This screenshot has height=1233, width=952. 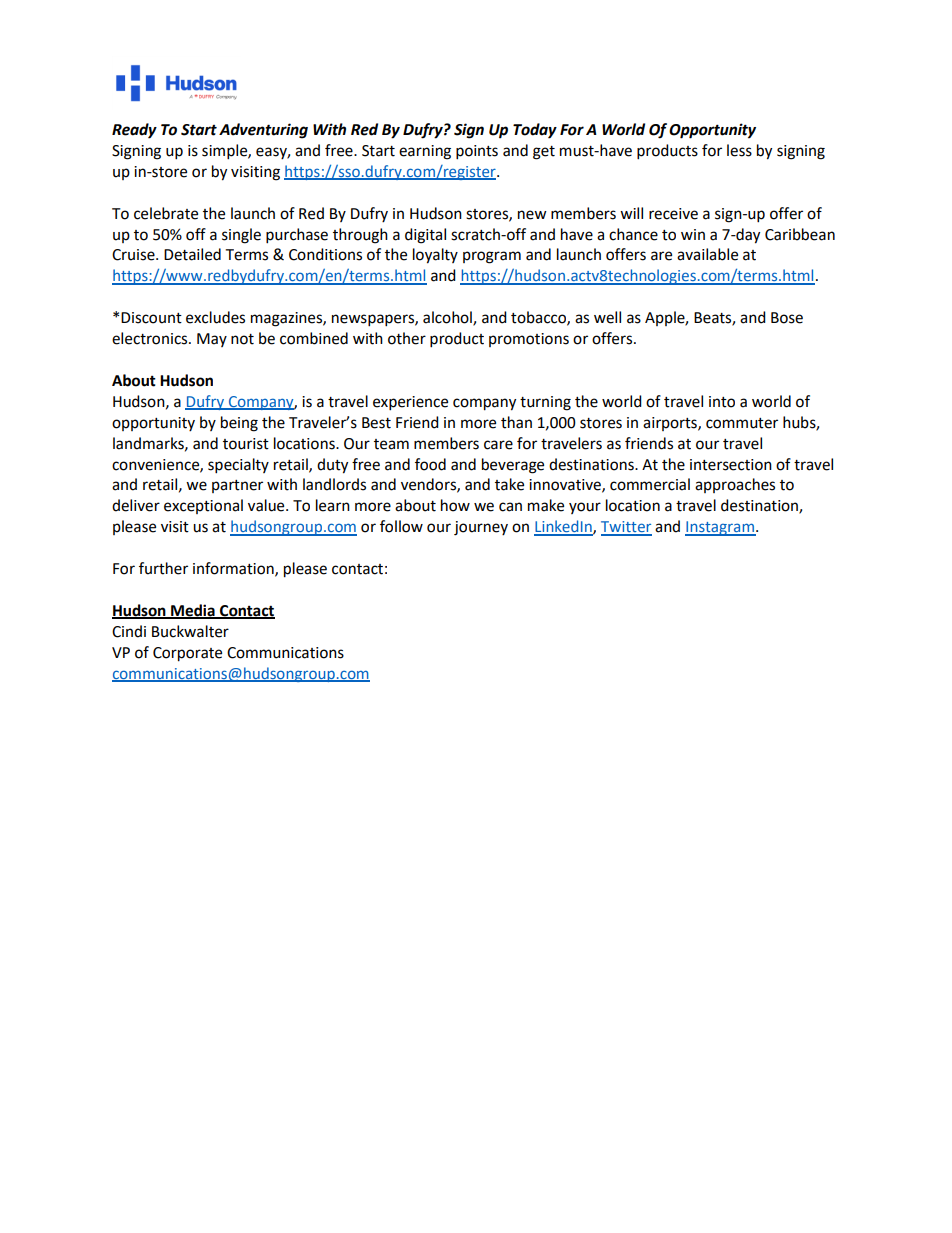 I want to click on into, so click(x=722, y=402).
